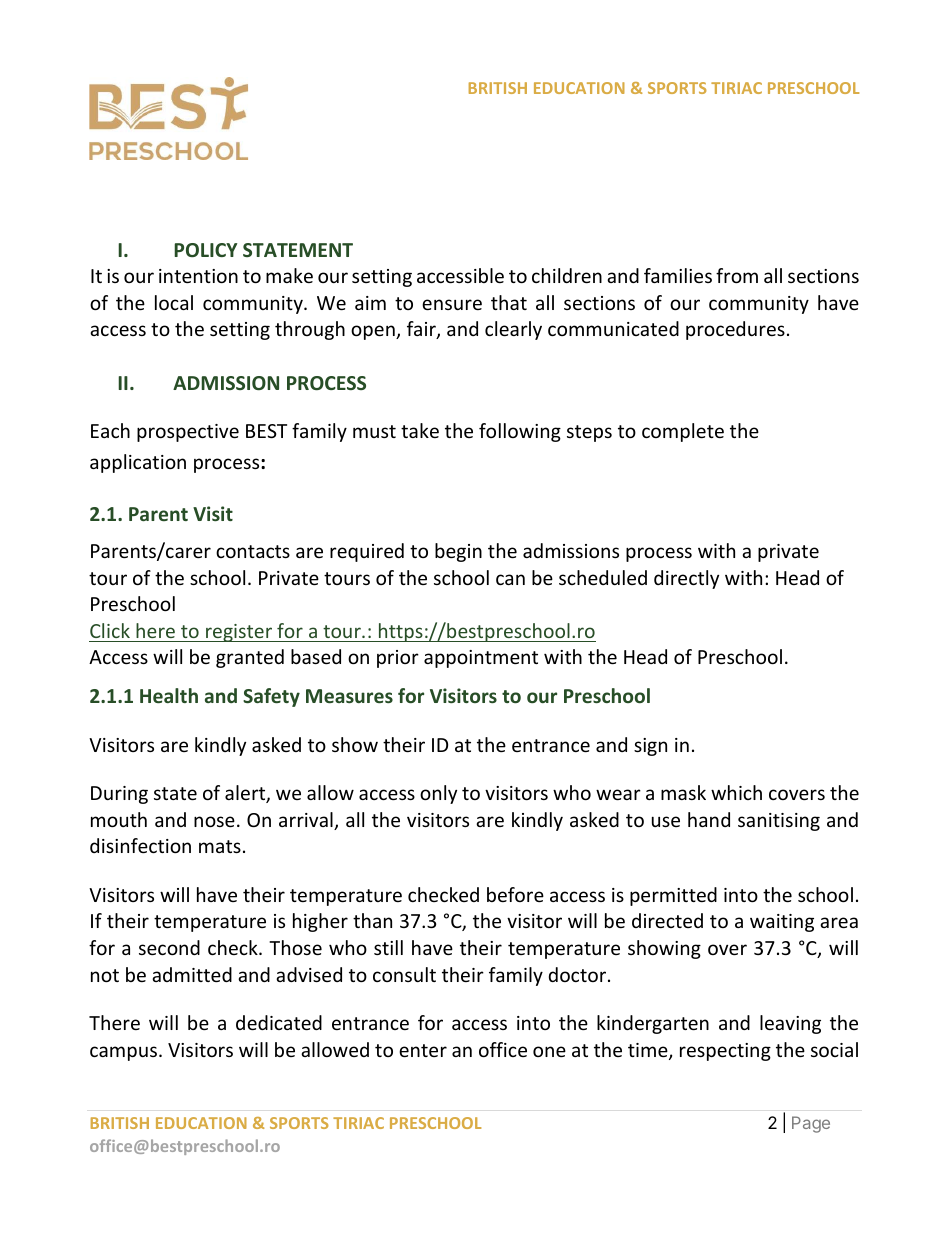 The height and width of the screenshot is (1233, 952). I want to click on enter, so click(423, 1050).
